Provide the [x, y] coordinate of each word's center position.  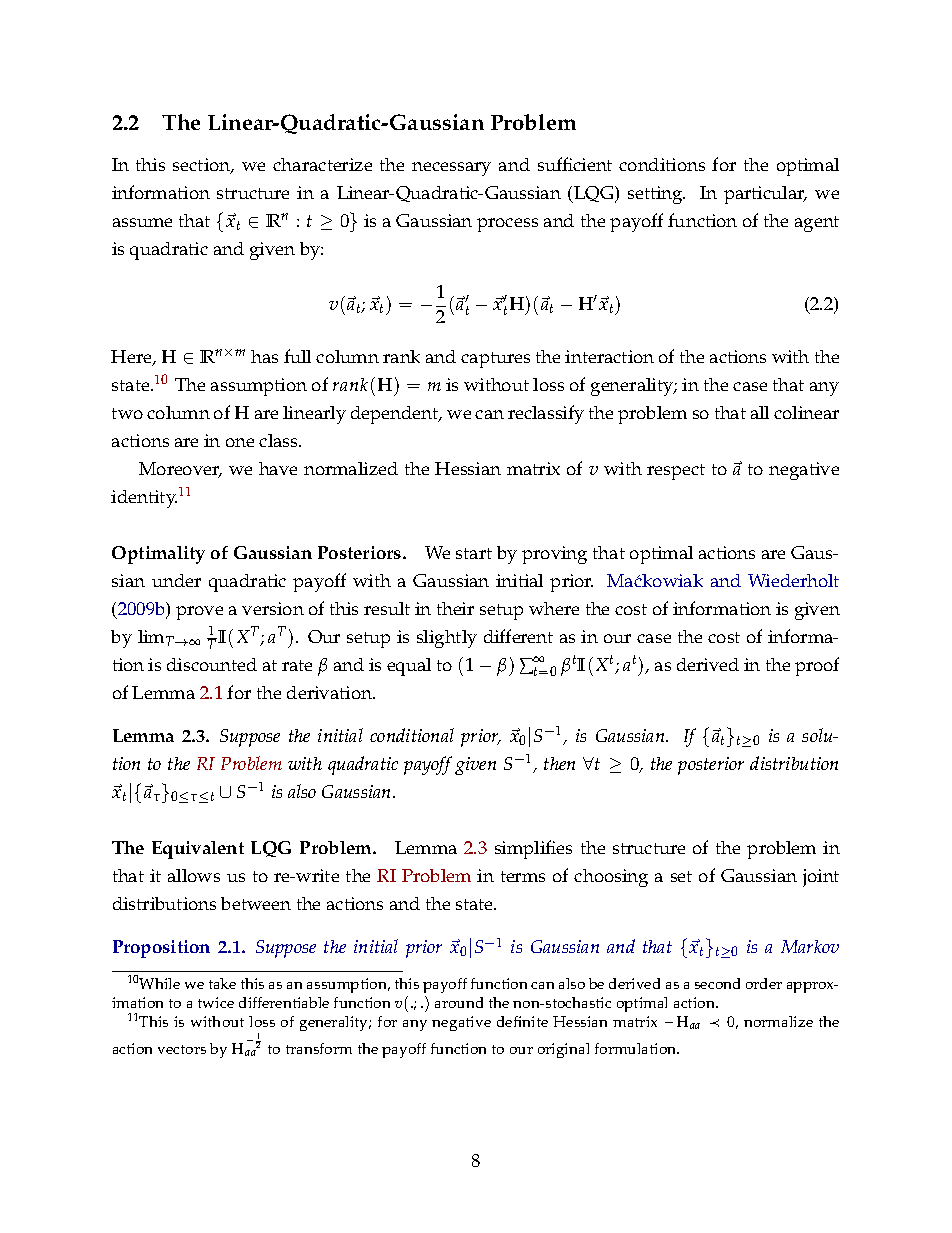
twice [216, 1002]
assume [142, 222]
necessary [451, 169]
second [717, 983]
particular [765, 195]
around [459, 1002]
